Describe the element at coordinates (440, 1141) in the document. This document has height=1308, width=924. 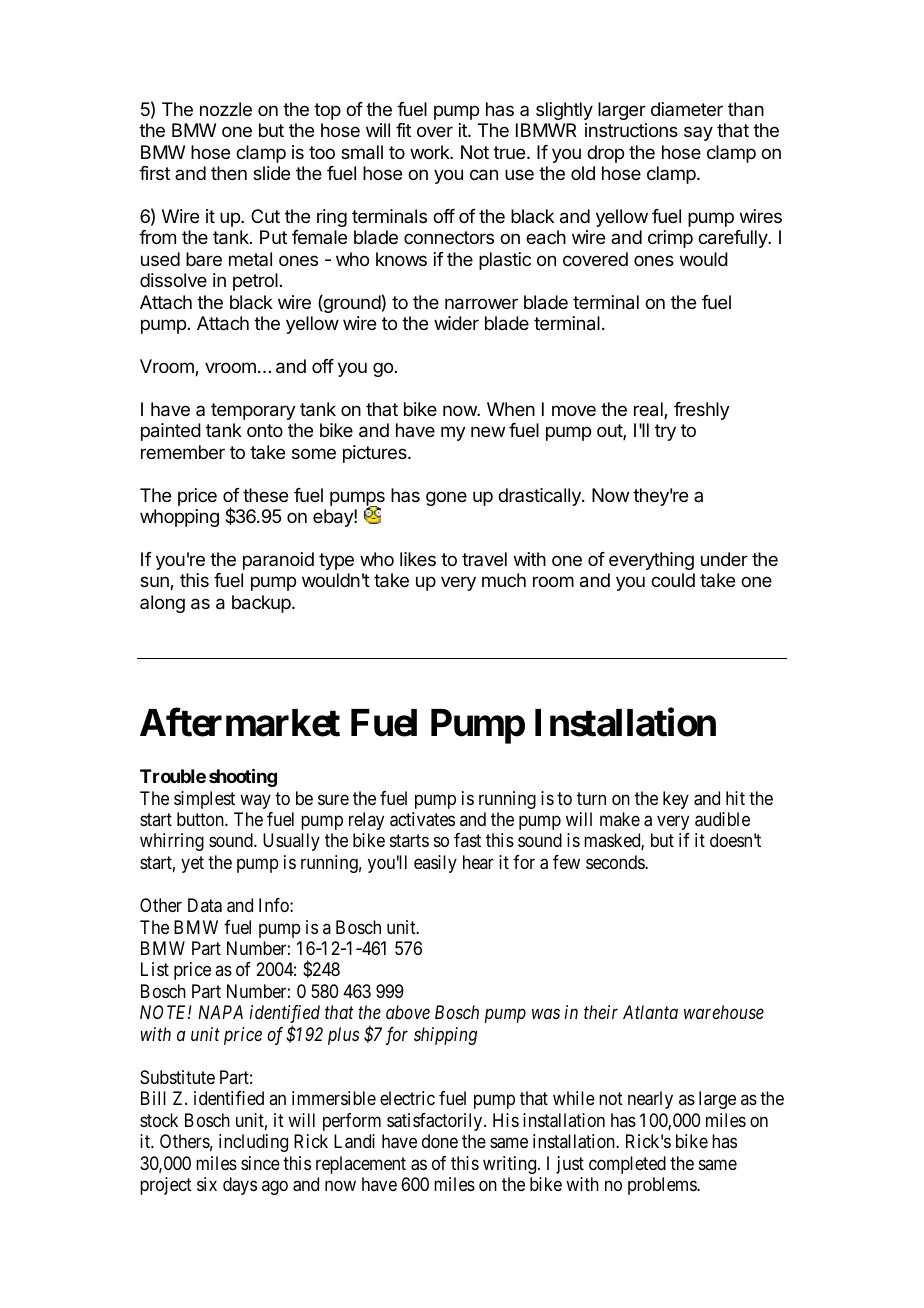
I see `done` at that location.
